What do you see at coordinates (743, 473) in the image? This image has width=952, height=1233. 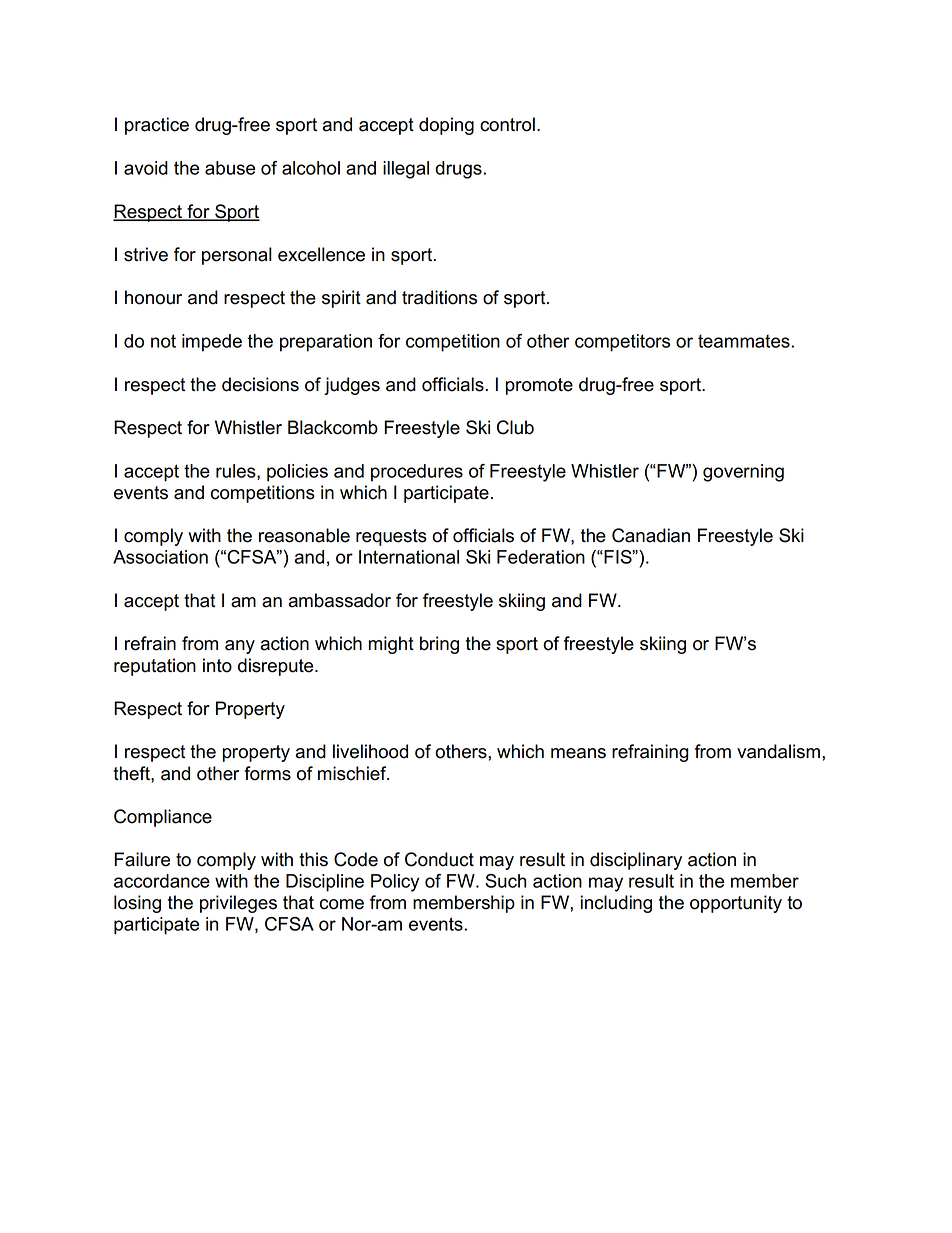 I see `governing` at bounding box center [743, 473].
